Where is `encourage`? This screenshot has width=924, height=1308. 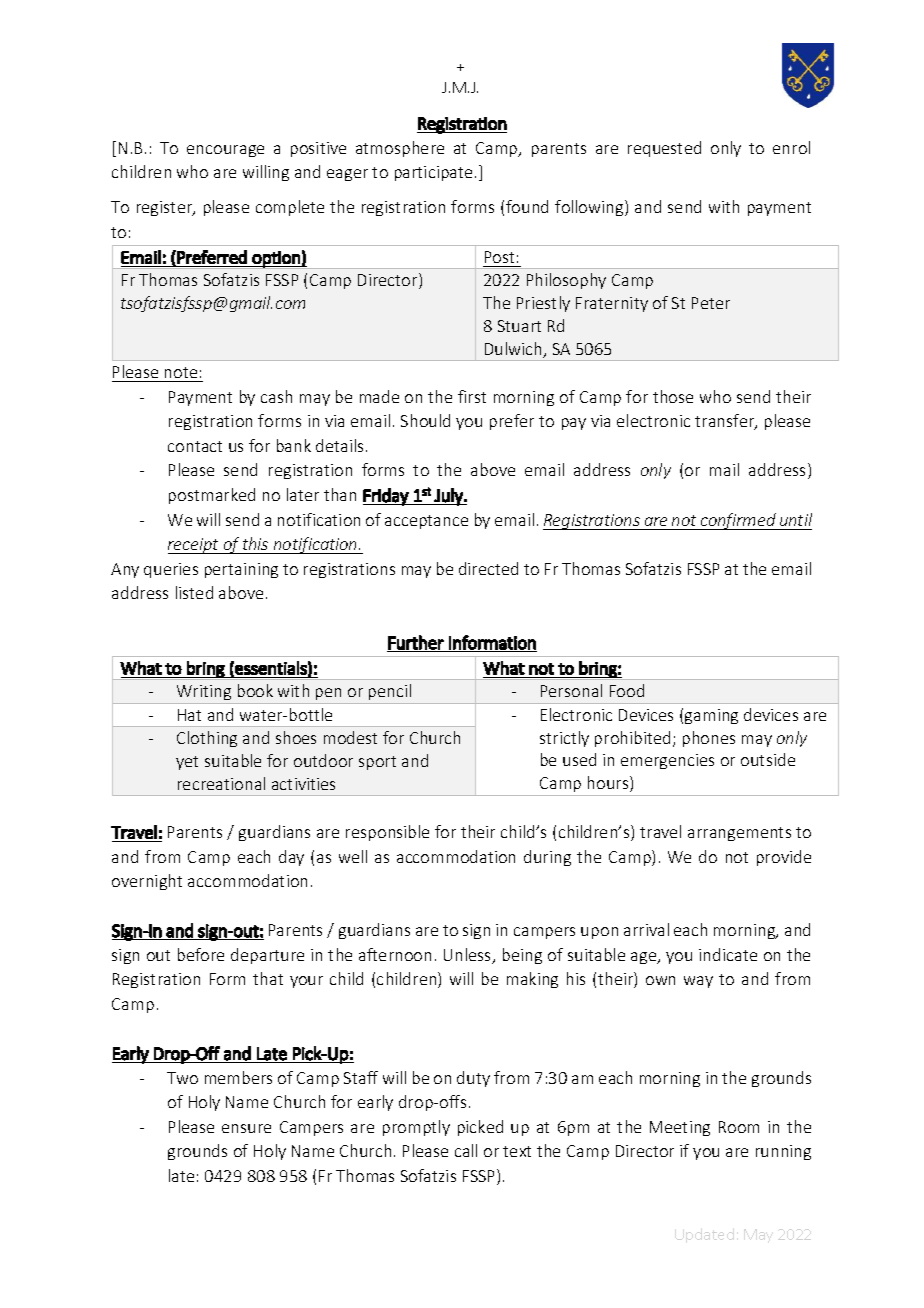 encourage is located at coordinates (225, 151).
